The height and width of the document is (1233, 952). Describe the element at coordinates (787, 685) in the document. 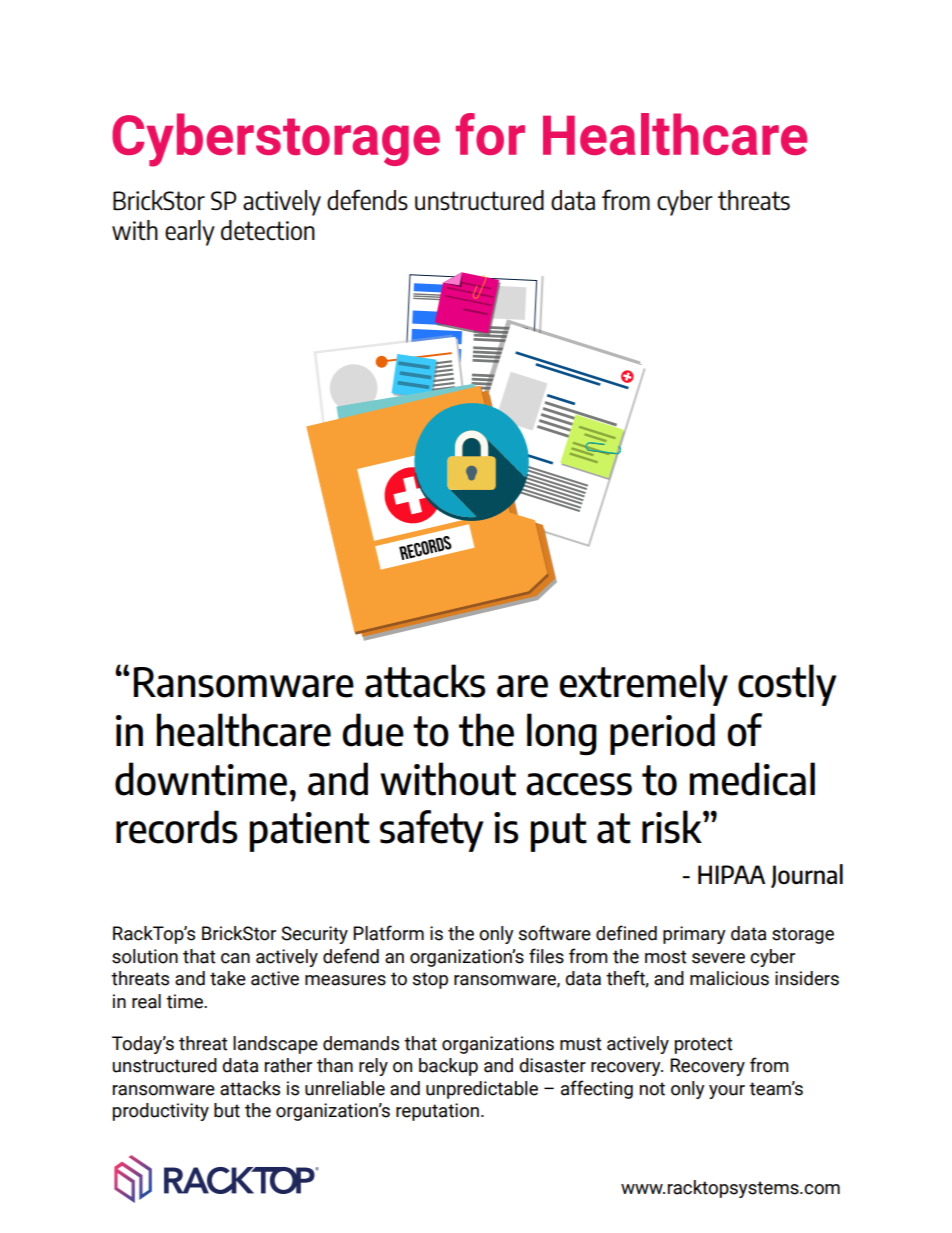

I see `costly` at that location.
